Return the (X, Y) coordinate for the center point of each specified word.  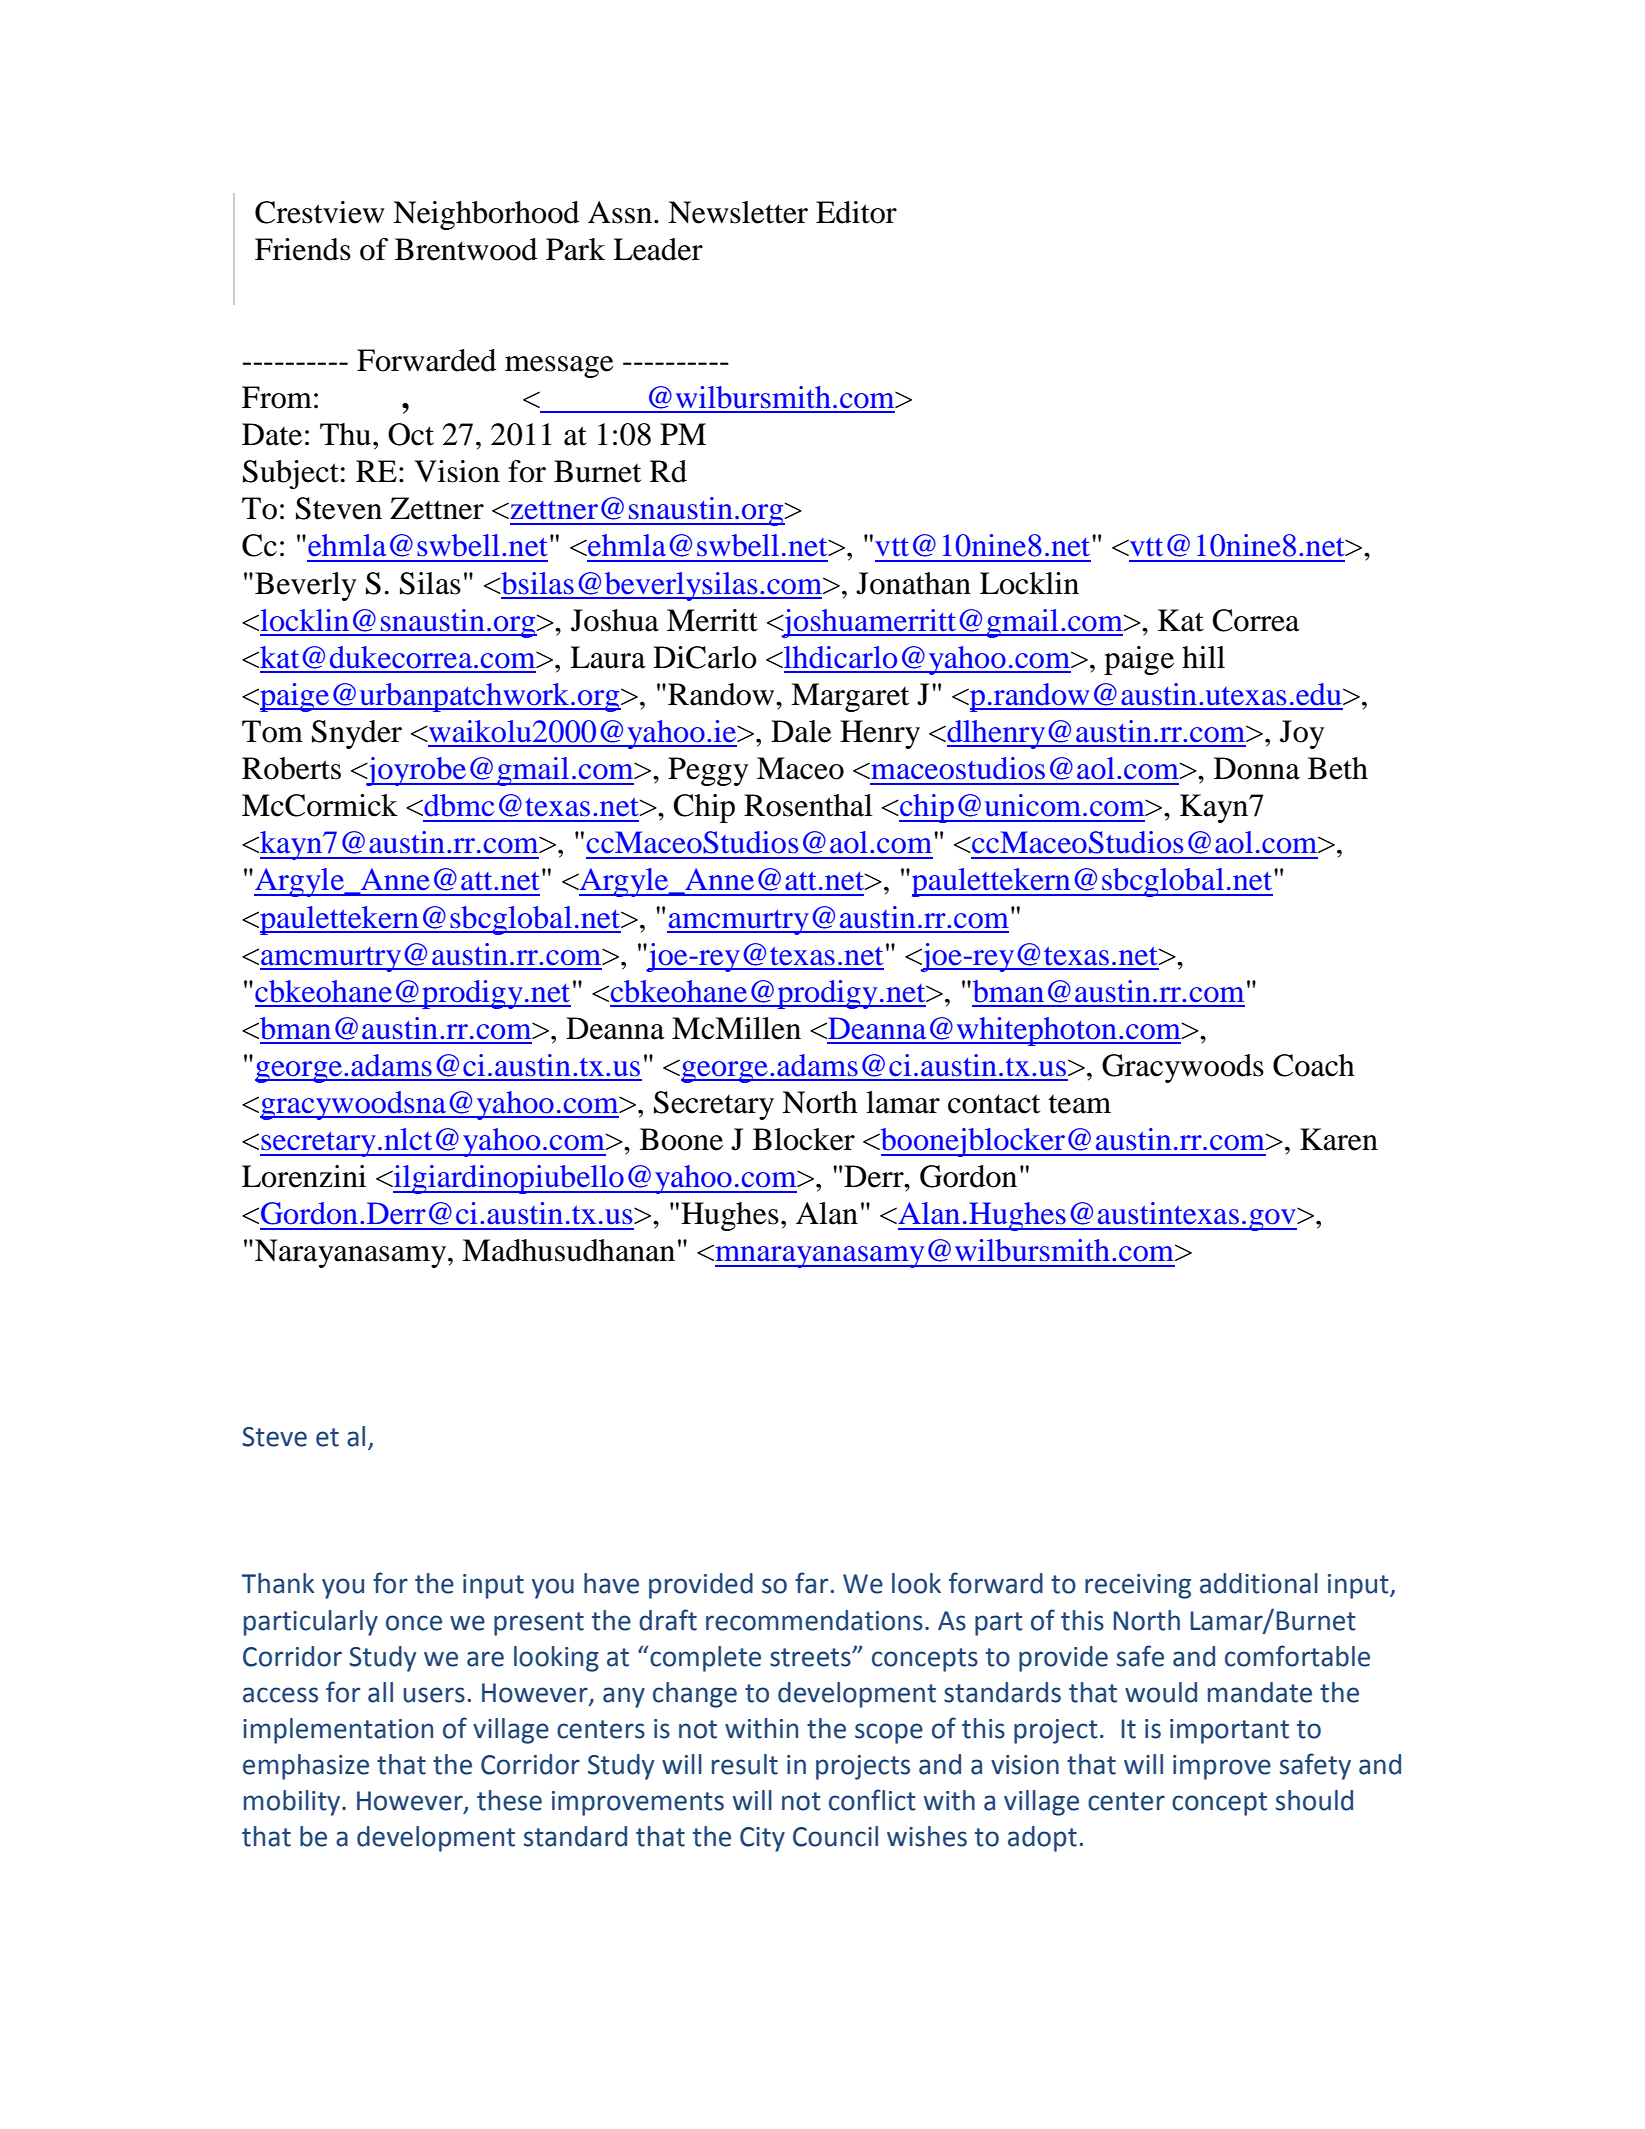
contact (994, 1104)
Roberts (291, 768)
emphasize (306, 1767)
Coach (1314, 1065)
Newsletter (738, 212)
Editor (856, 212)
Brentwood (466, 249)
